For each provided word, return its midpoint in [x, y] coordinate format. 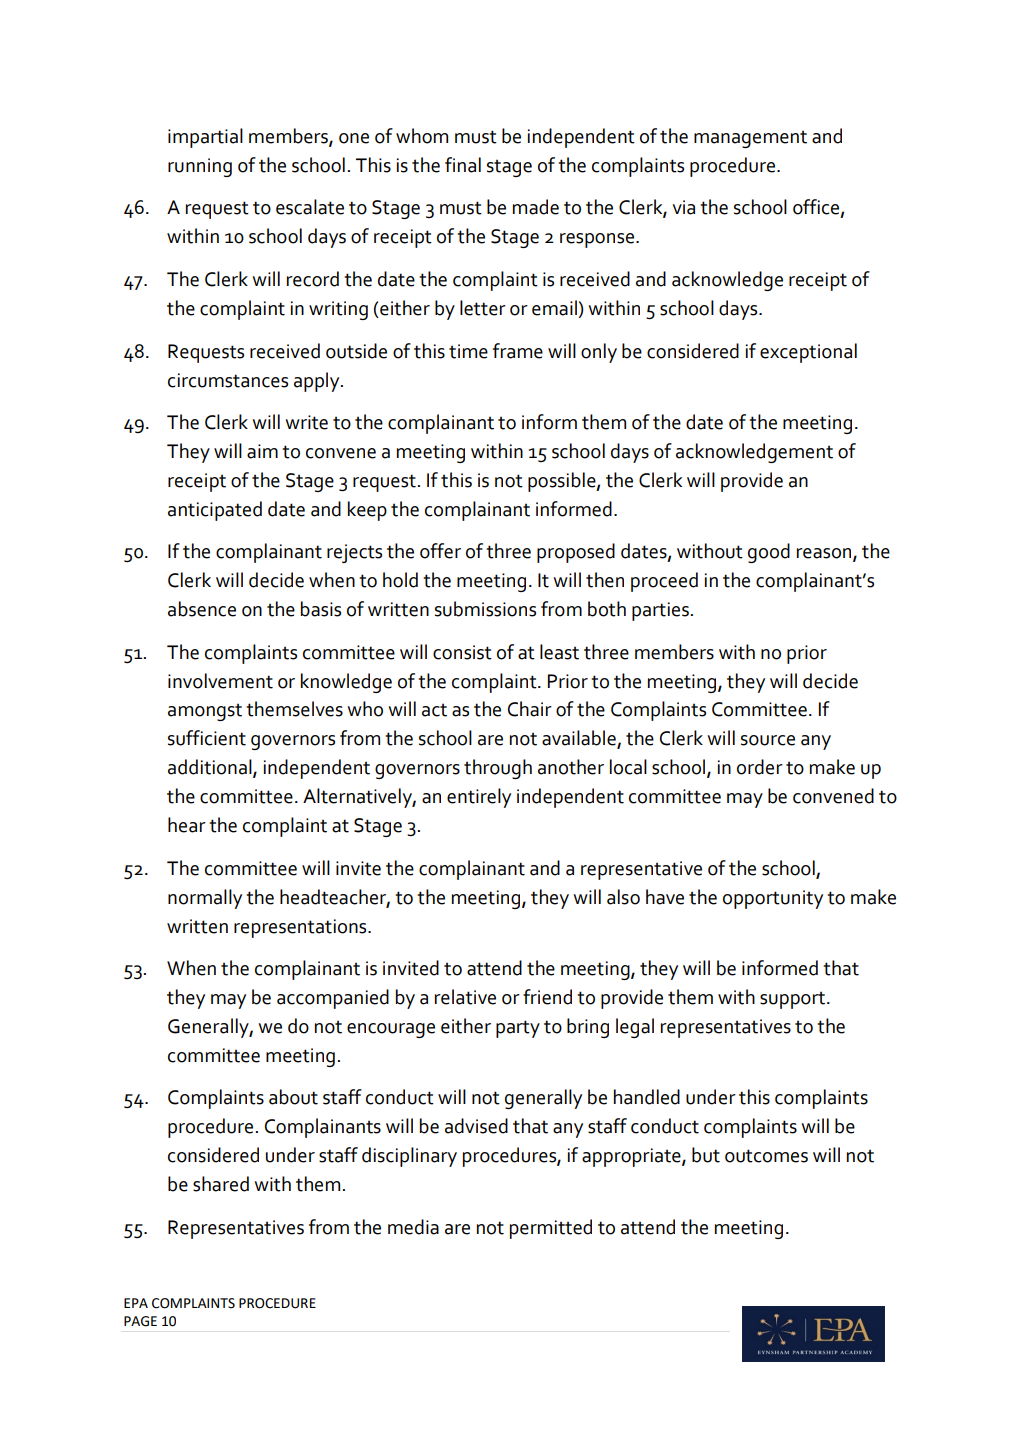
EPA [136, 1303]
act [434, 710]
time [468, 351]
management [750, 139]
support [792, 1000]
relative [465, 997]
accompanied [333, 999]
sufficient [207, 738]
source [768, 740]
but [706, 1155]
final [463, 165]
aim [262, 451]
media [413, 1227]
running [200, 167]
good [769, 553]
